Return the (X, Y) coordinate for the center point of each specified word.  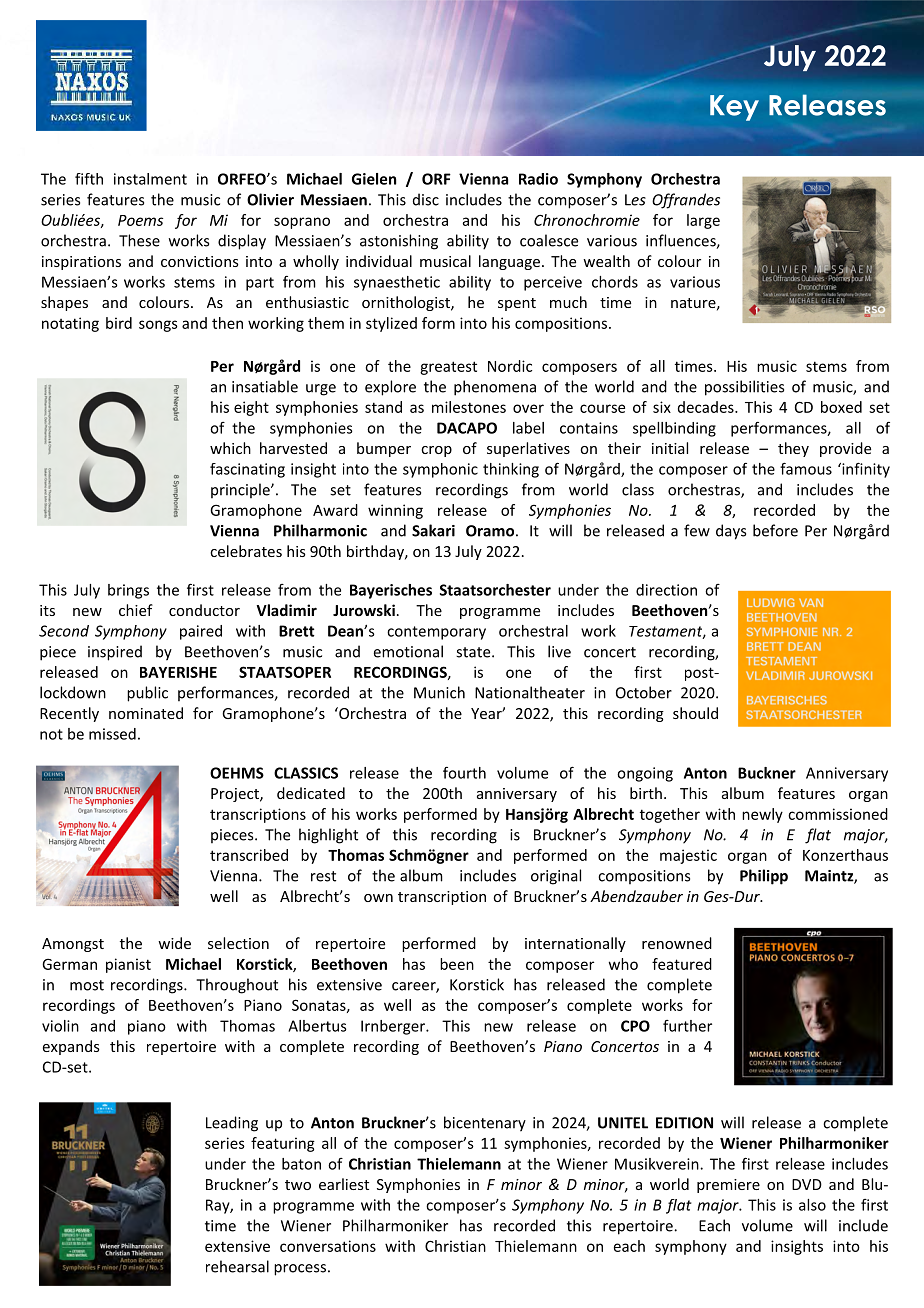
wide (174, 943)
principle (241, 490)
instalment (150, 179)
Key (734, 108)
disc (426, 199)
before (775, 530)
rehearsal (237, 1266)
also (812, 1205)
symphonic (440, 470)
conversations (328, 1246)
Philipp (764, 877)
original (556, 877)
